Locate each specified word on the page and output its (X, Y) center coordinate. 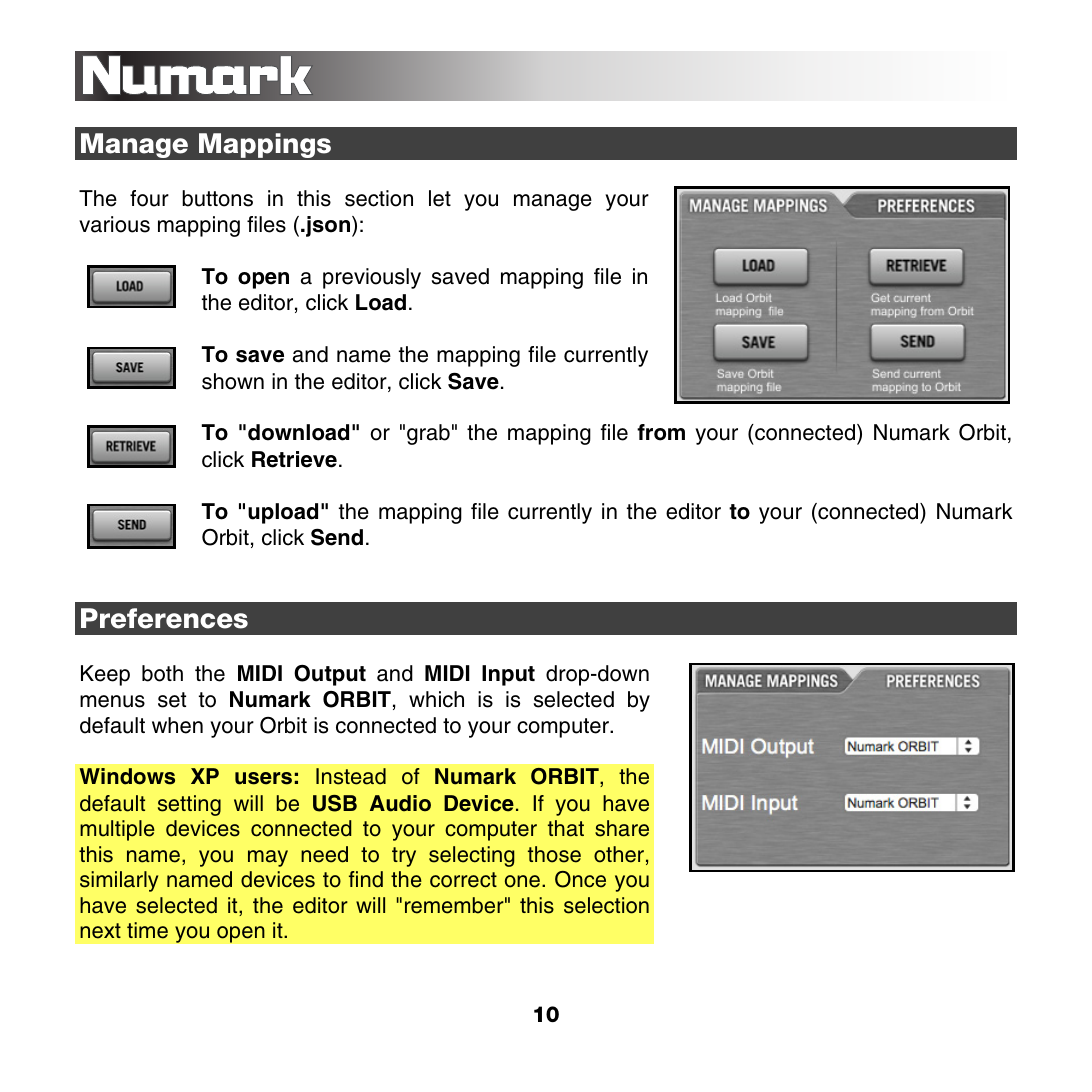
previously (372, 278)
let (440, 198)
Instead (351, 776)
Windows (127, 776)
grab (428, 434)
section (379, 198)
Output (330, 675)
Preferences (164, 618)
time (147, 930)
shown (233, 381)
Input (508, 675)
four (149, 198)
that (566, 828)
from (661, 432)
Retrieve (294, 459)
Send (337, 537)
